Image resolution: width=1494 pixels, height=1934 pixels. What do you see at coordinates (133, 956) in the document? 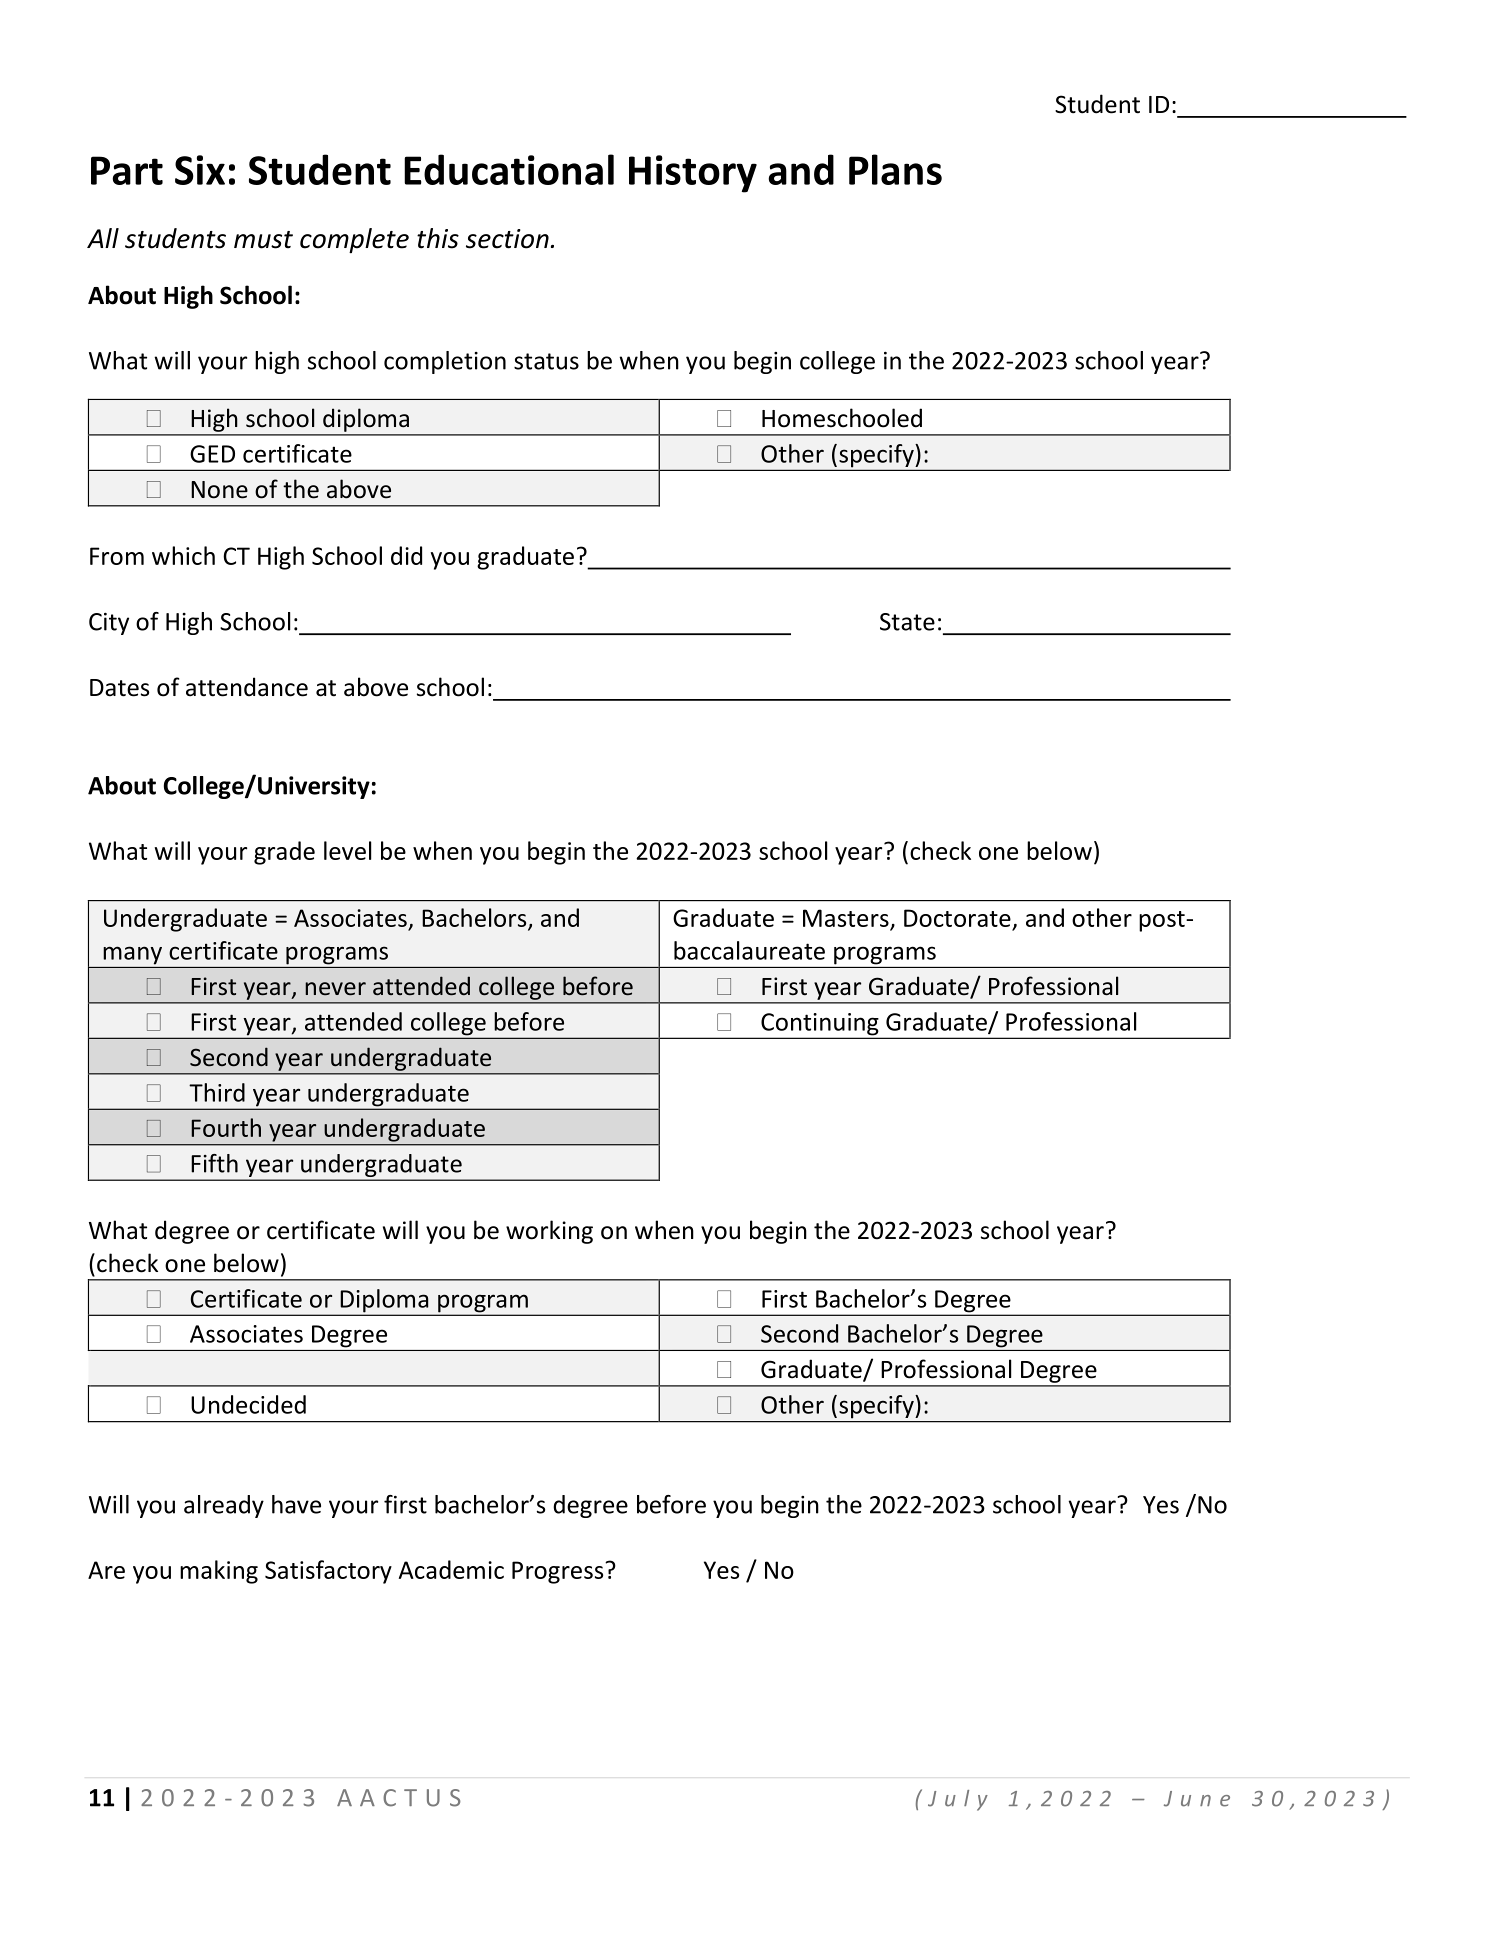
I see `many` at bounding box center [133, 956].
